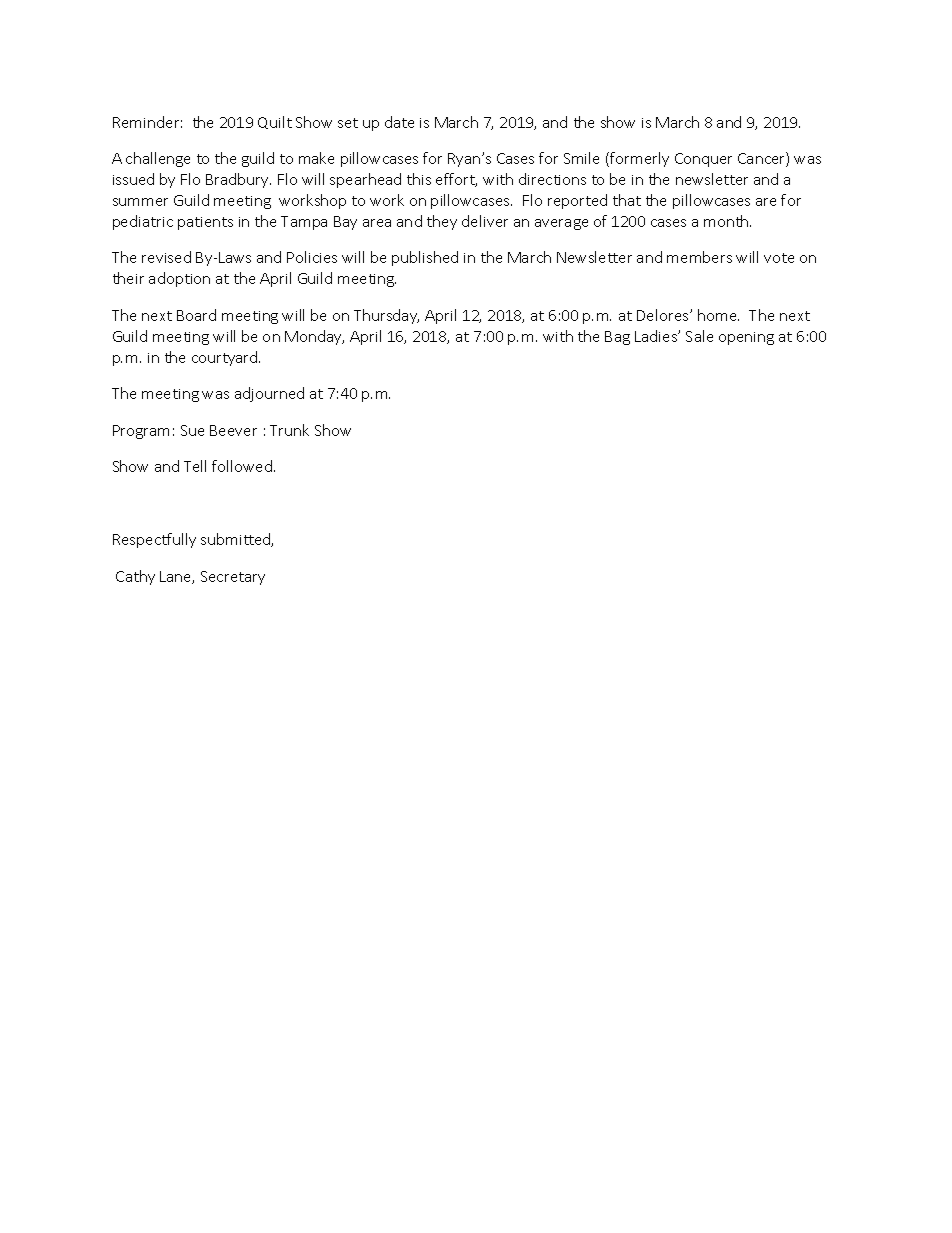  I want to click on Secretary, so click(233, 578).
